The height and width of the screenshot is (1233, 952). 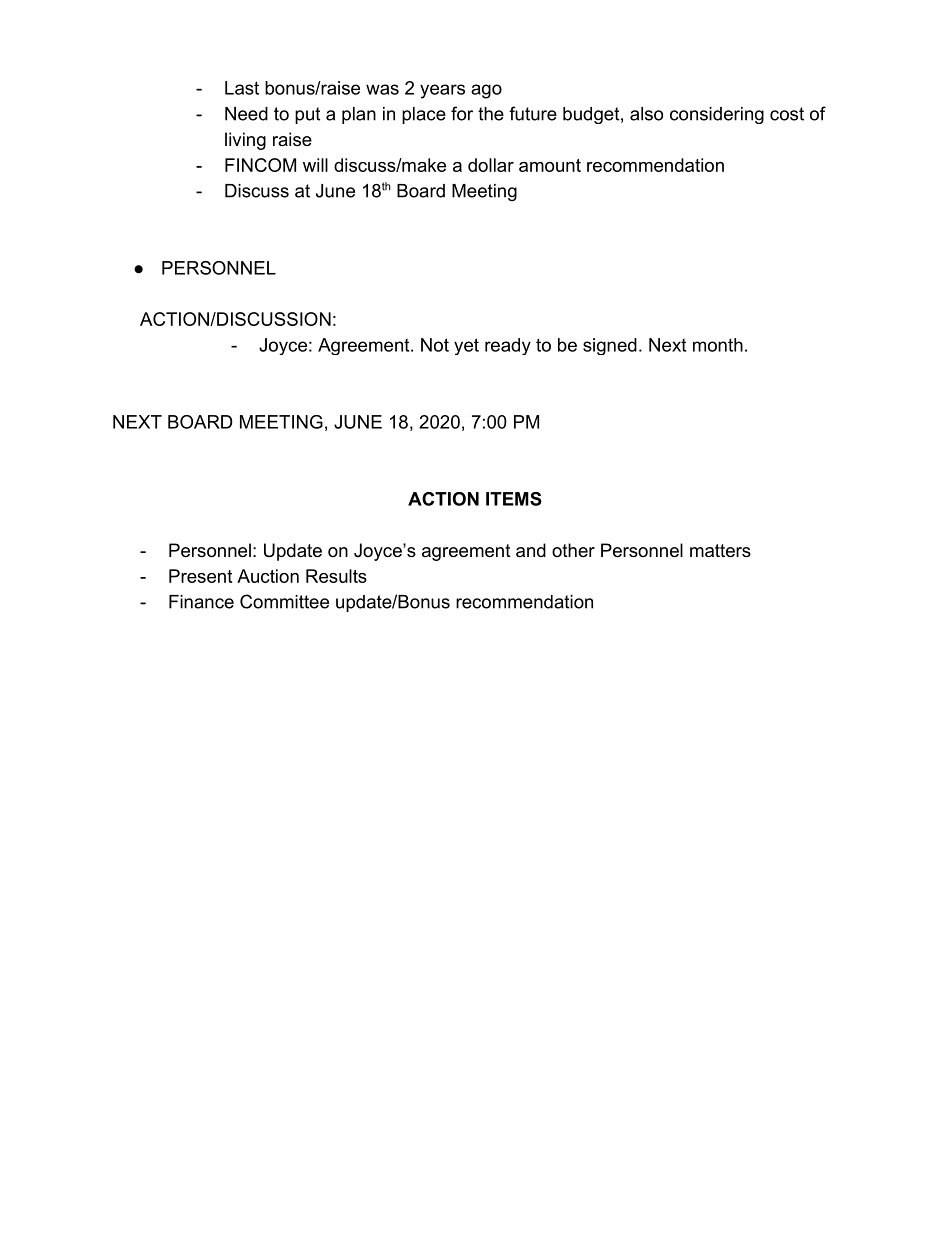 What do you see at coordinates (531, 550) in the screenshot?
I see `and` at bounding box center [531, 550].
